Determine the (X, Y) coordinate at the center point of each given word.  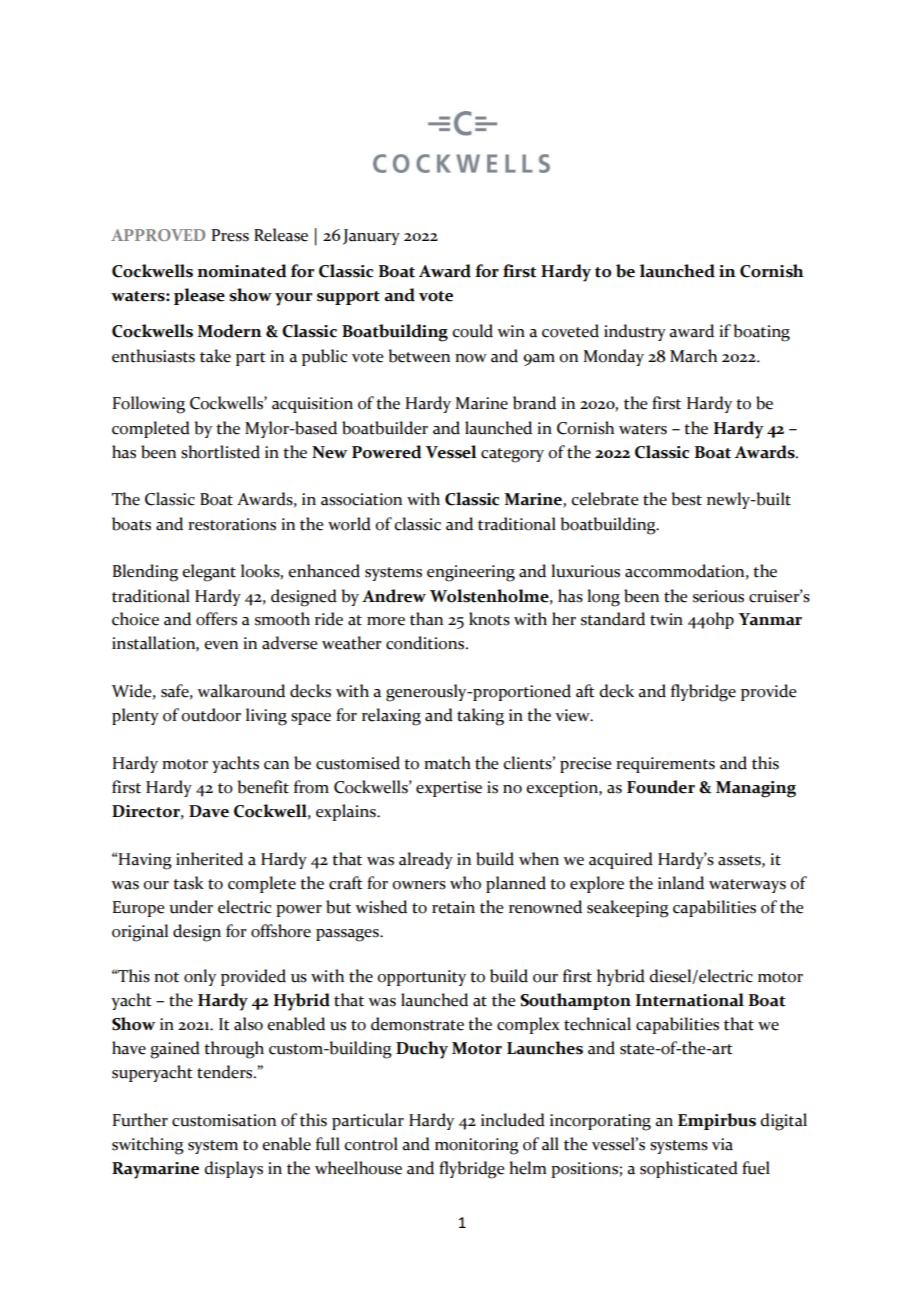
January (371, 237)
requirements (665, 765)
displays (233, 1169)
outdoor (211, 715)
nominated (242, 271)
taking (480, 717)
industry (635, 332)
